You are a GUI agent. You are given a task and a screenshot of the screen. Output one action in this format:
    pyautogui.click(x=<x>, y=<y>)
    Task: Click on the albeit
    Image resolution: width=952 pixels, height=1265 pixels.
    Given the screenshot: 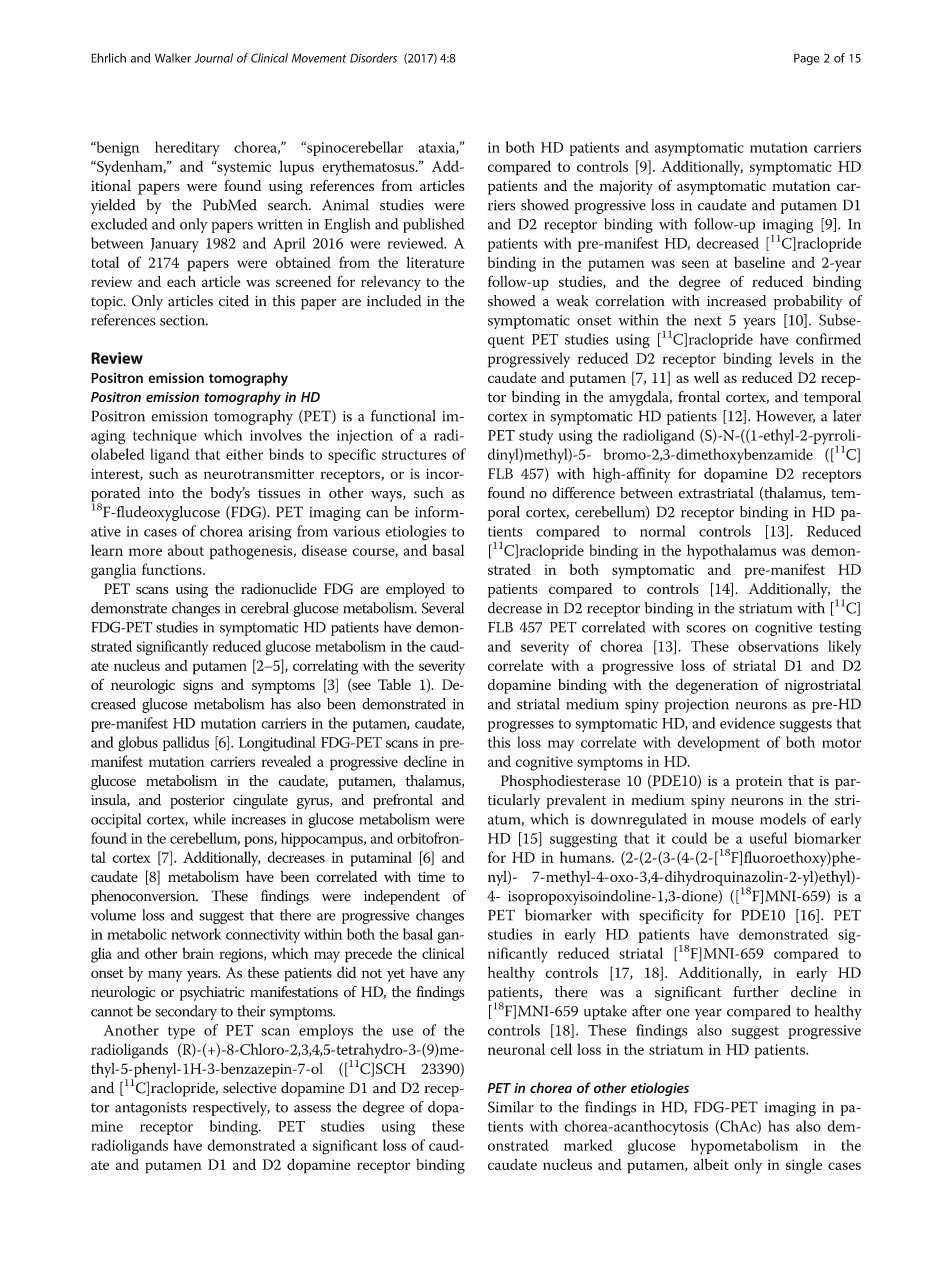 What is the action you would take?
    pyautogui.click(x=711, y=1164)
